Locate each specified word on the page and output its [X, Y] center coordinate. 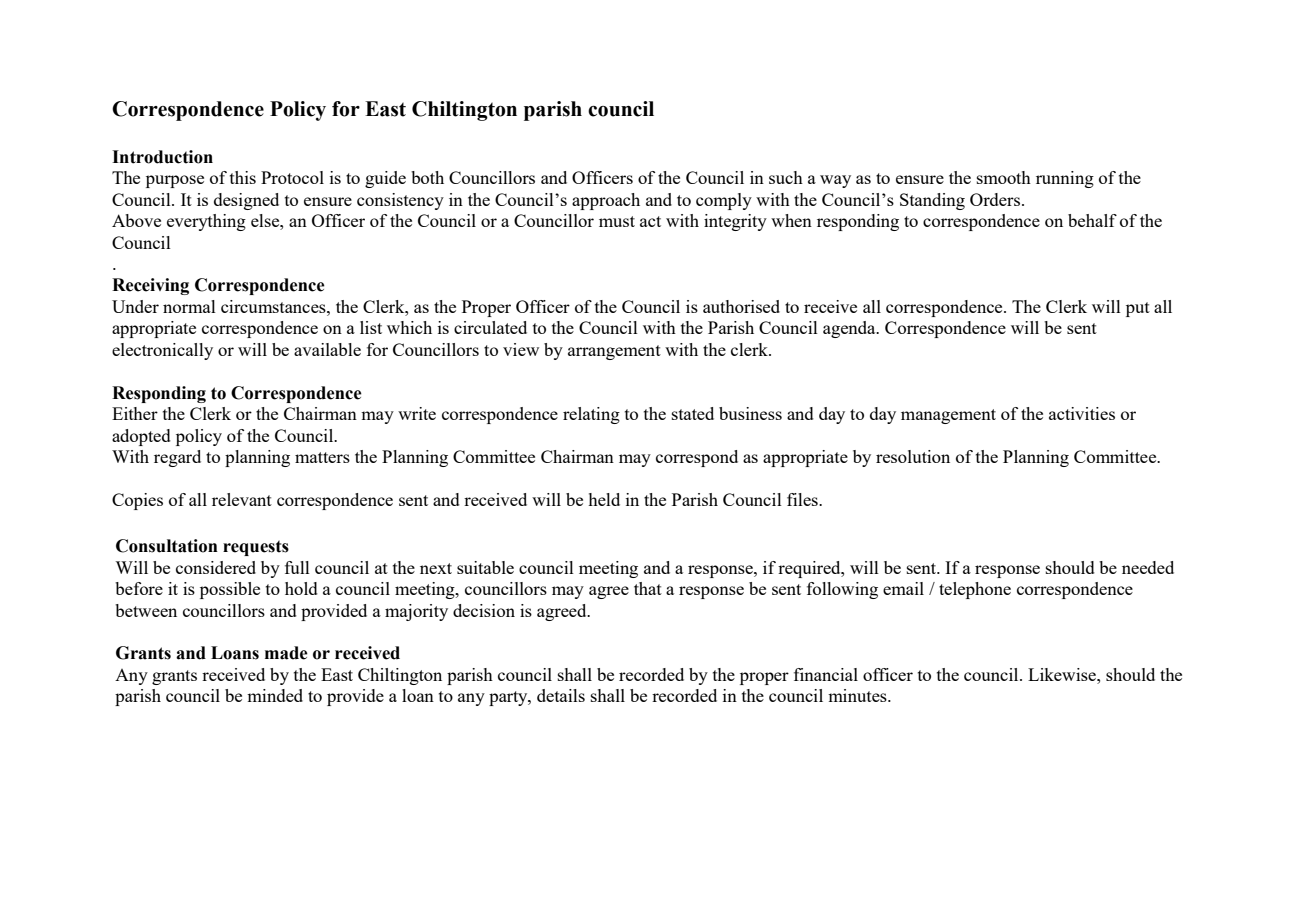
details [561, 695]
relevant [242, 499]
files [803, 499]
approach [606, 201]
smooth [1004, 177]
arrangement [614, 352]
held [604, 499]
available [327, 349]
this [243, 177]
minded [275, 695]
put [1138, 309]
